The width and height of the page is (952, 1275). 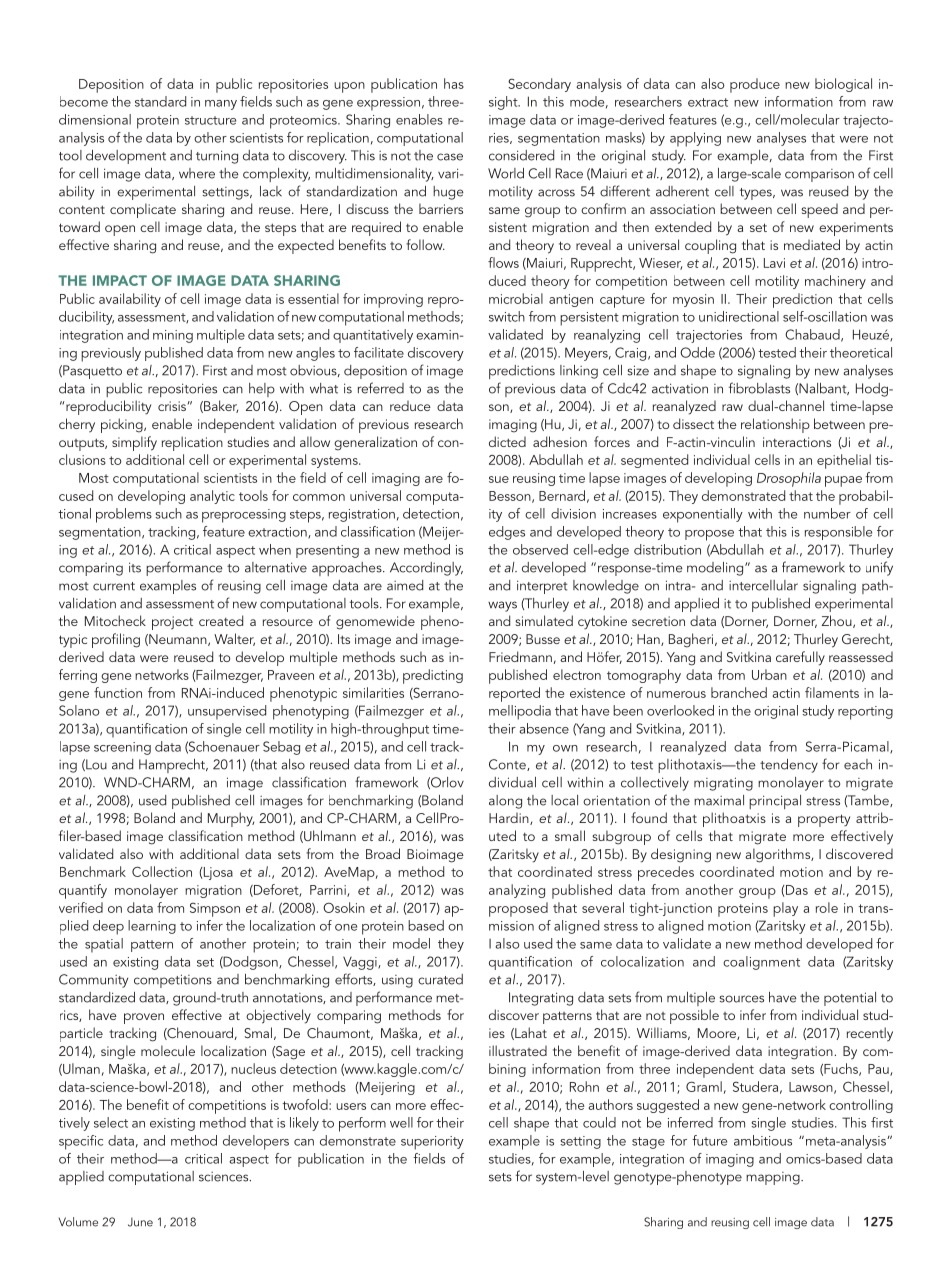 I want to click on superiority, so click(x=432, y=1143).
